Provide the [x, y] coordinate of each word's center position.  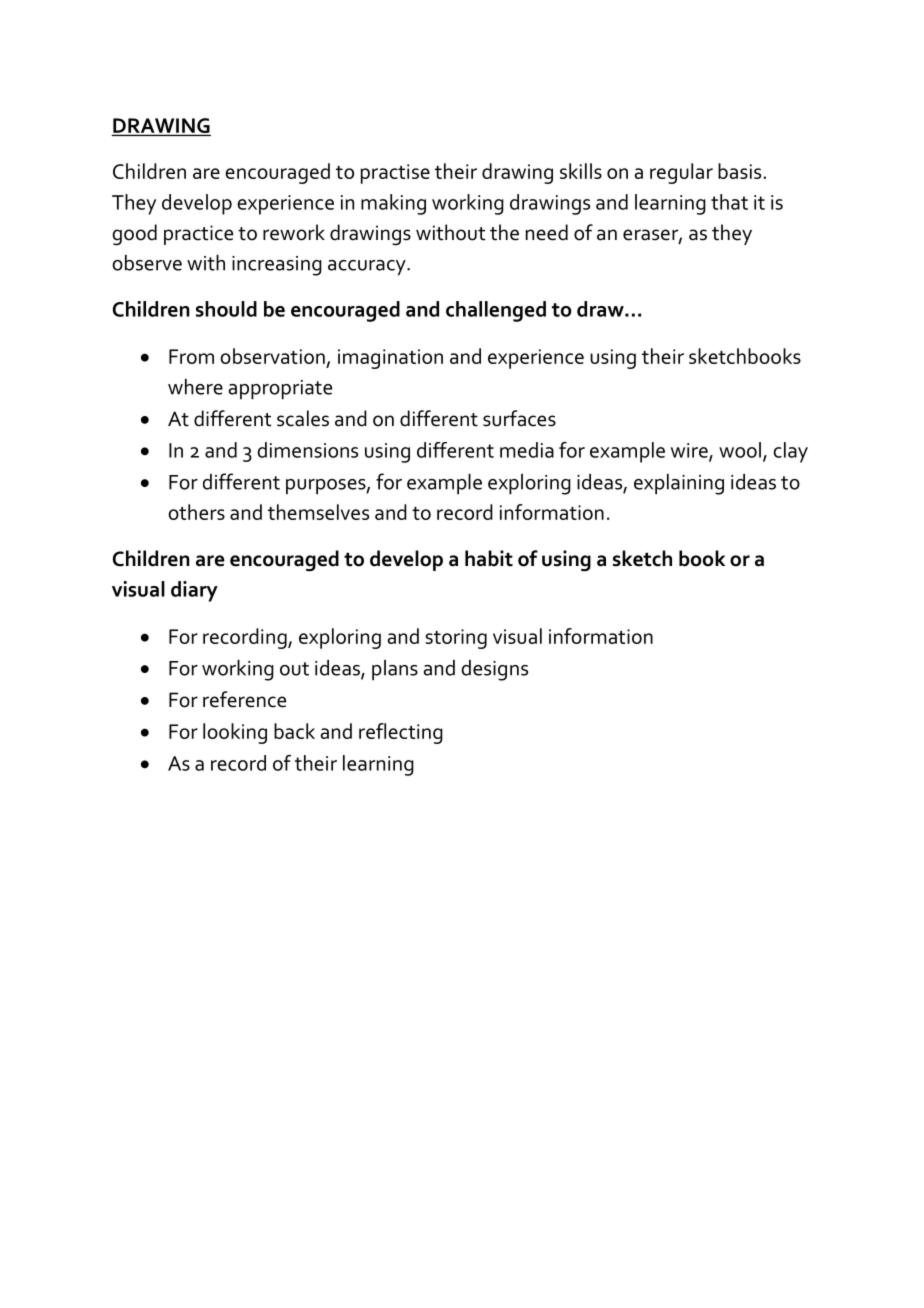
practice [198, 235]
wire [690, 451]
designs [494, 670]
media [527, 450]
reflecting [401, 733]
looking [235, 733]
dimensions [307, 450]
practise [395, 174]
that [729, 202]
